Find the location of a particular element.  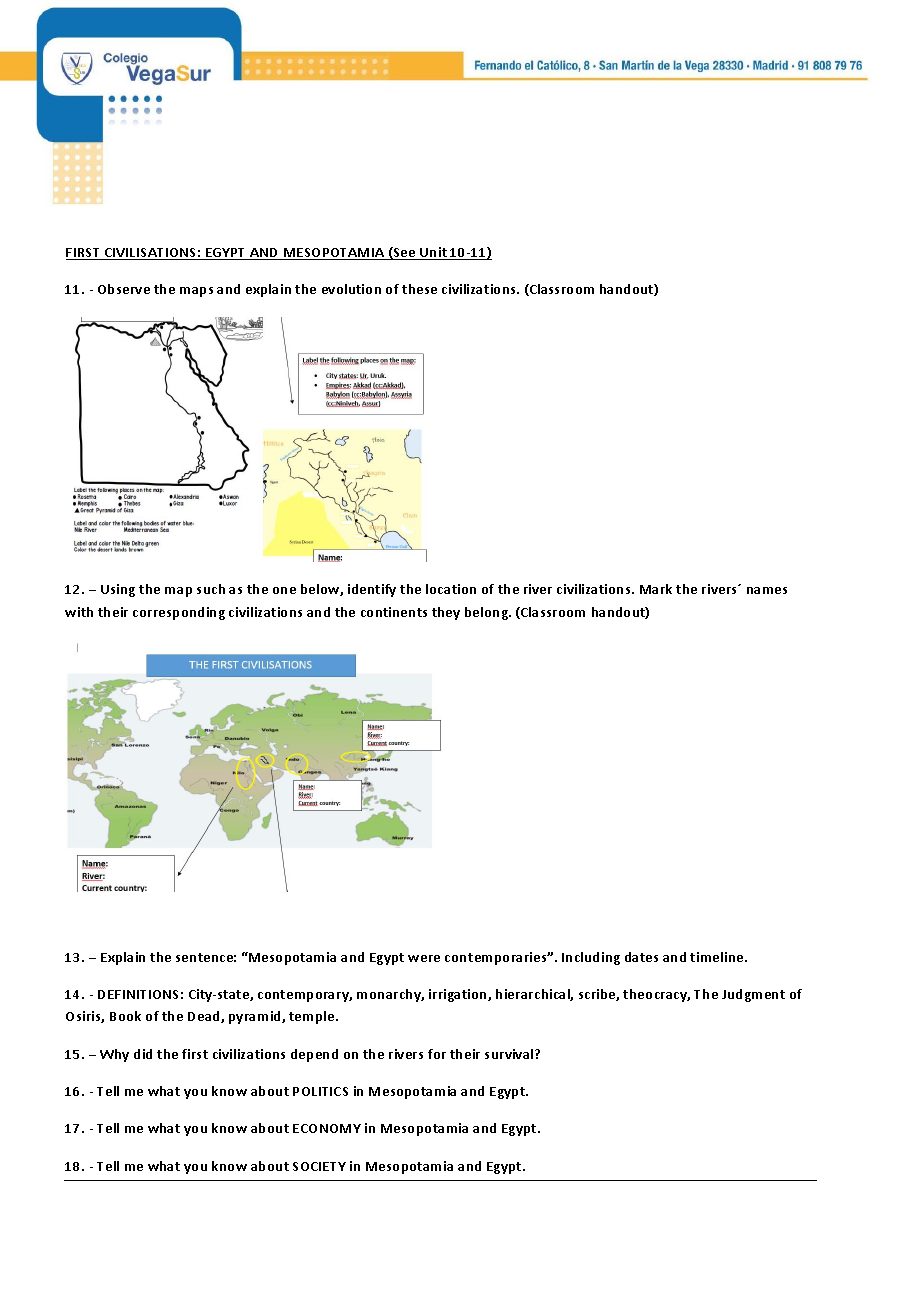

maps is located at coordinates (196, 292).
